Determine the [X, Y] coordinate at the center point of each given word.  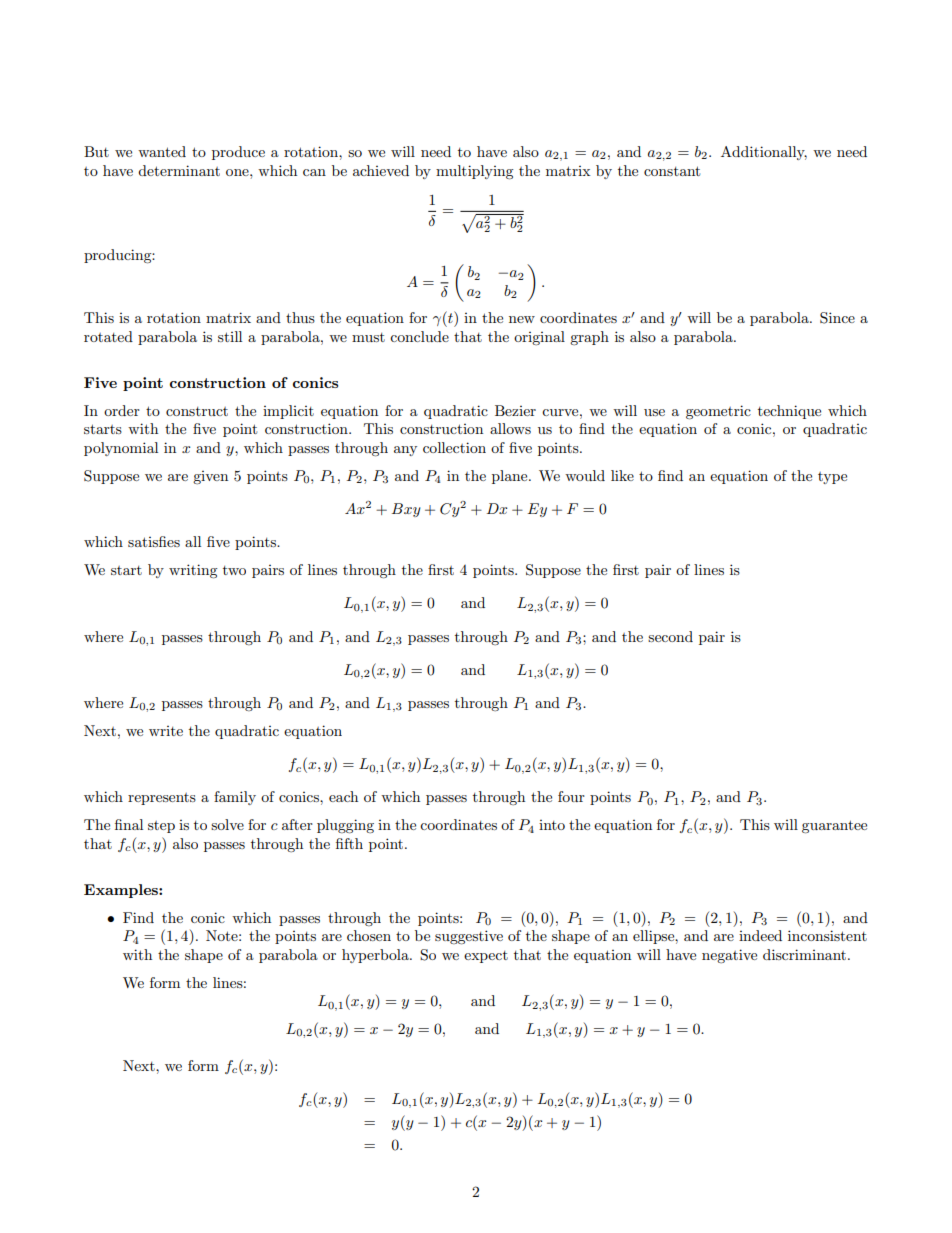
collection [454, 447]
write [166, 731]
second [670, 636]
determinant [179, 170]
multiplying [475, 172]
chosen [369, 935]
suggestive [469, 937]
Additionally [764, 153]
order [122, 410]
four [571, 796]
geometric [718, 412]
